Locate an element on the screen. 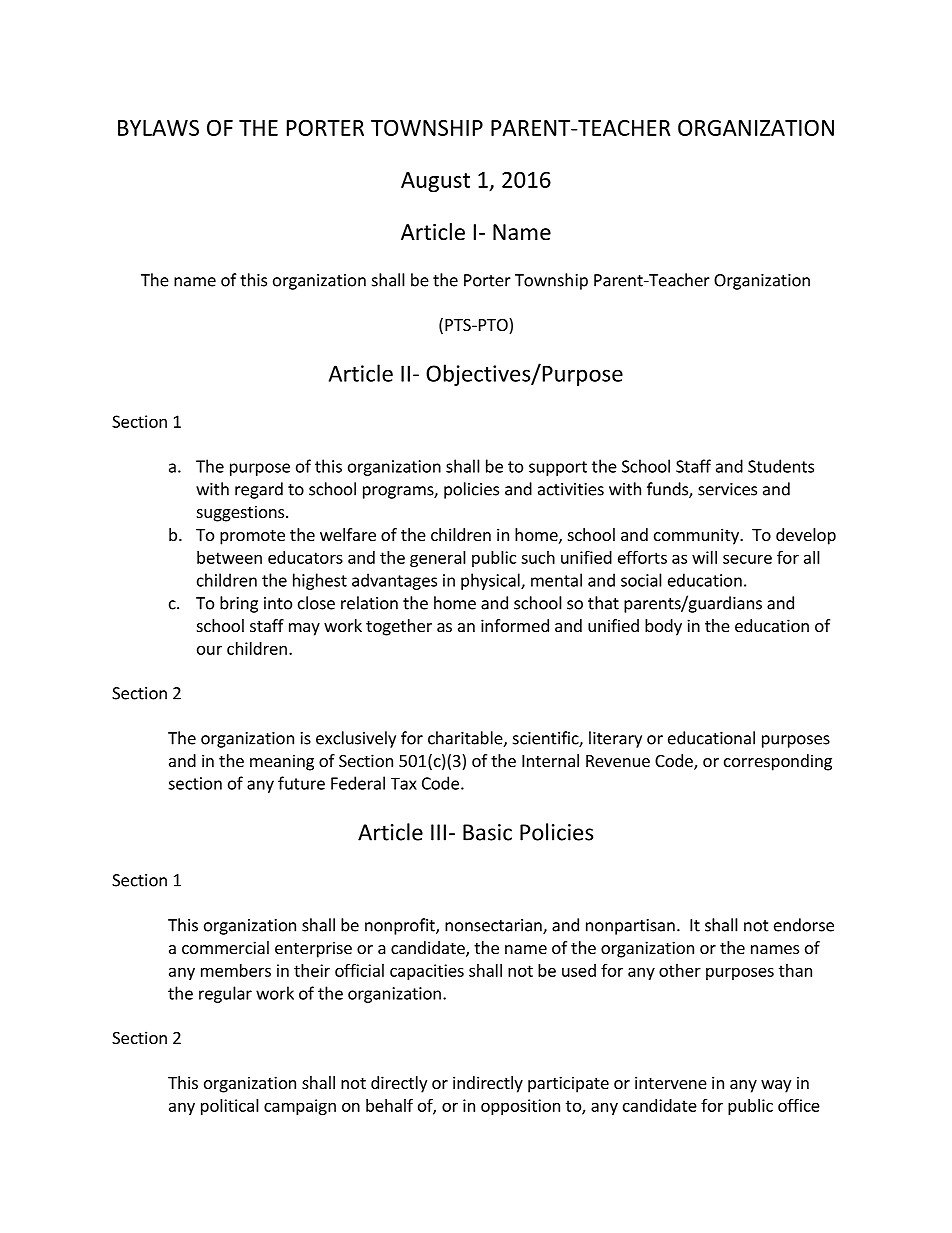 The height and width of the screenshot is (1233, 952). opposition is located at coordinates (520, 1107).
